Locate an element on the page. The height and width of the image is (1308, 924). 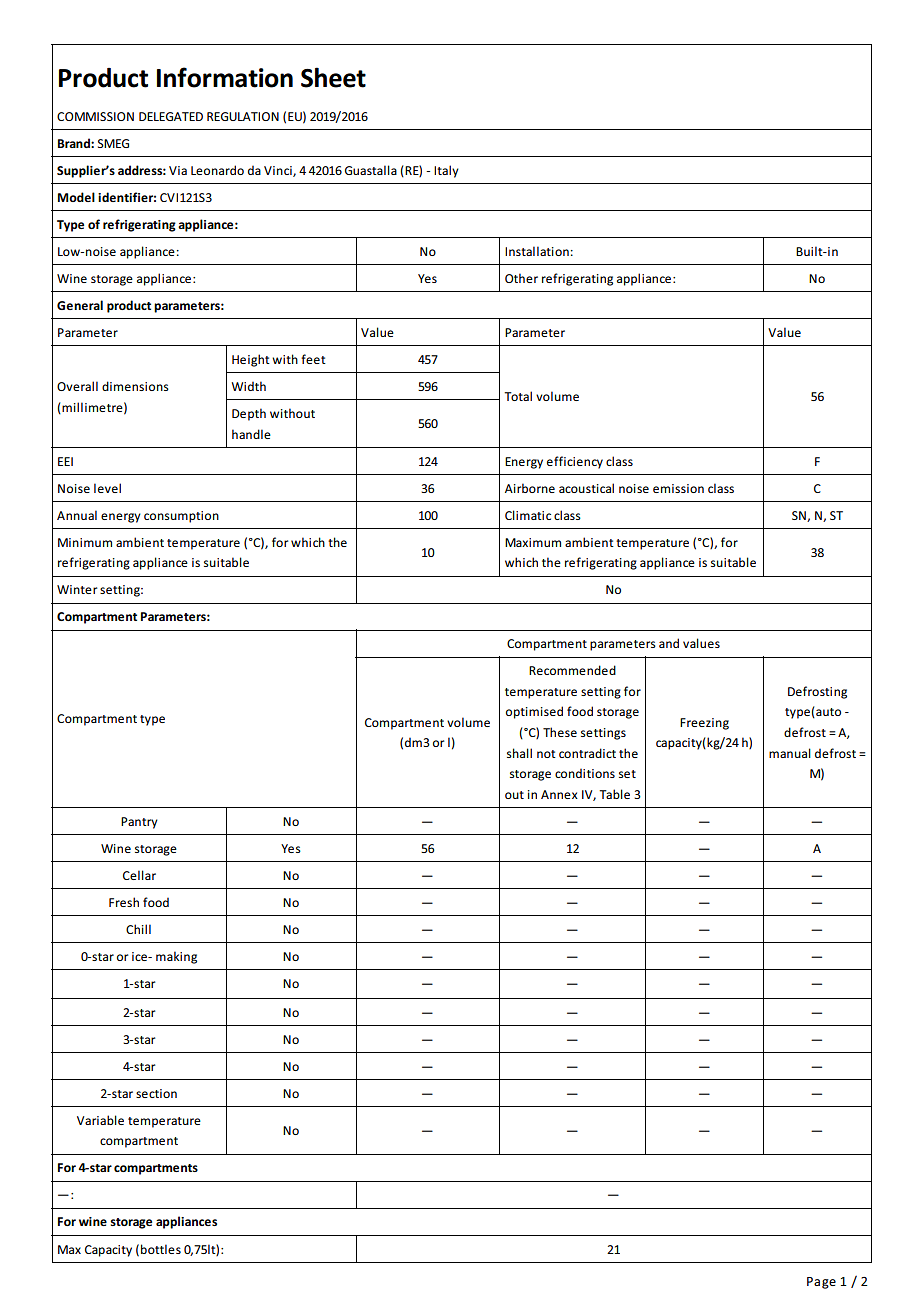
DELEGATED is located at coordinates (171, 116).
